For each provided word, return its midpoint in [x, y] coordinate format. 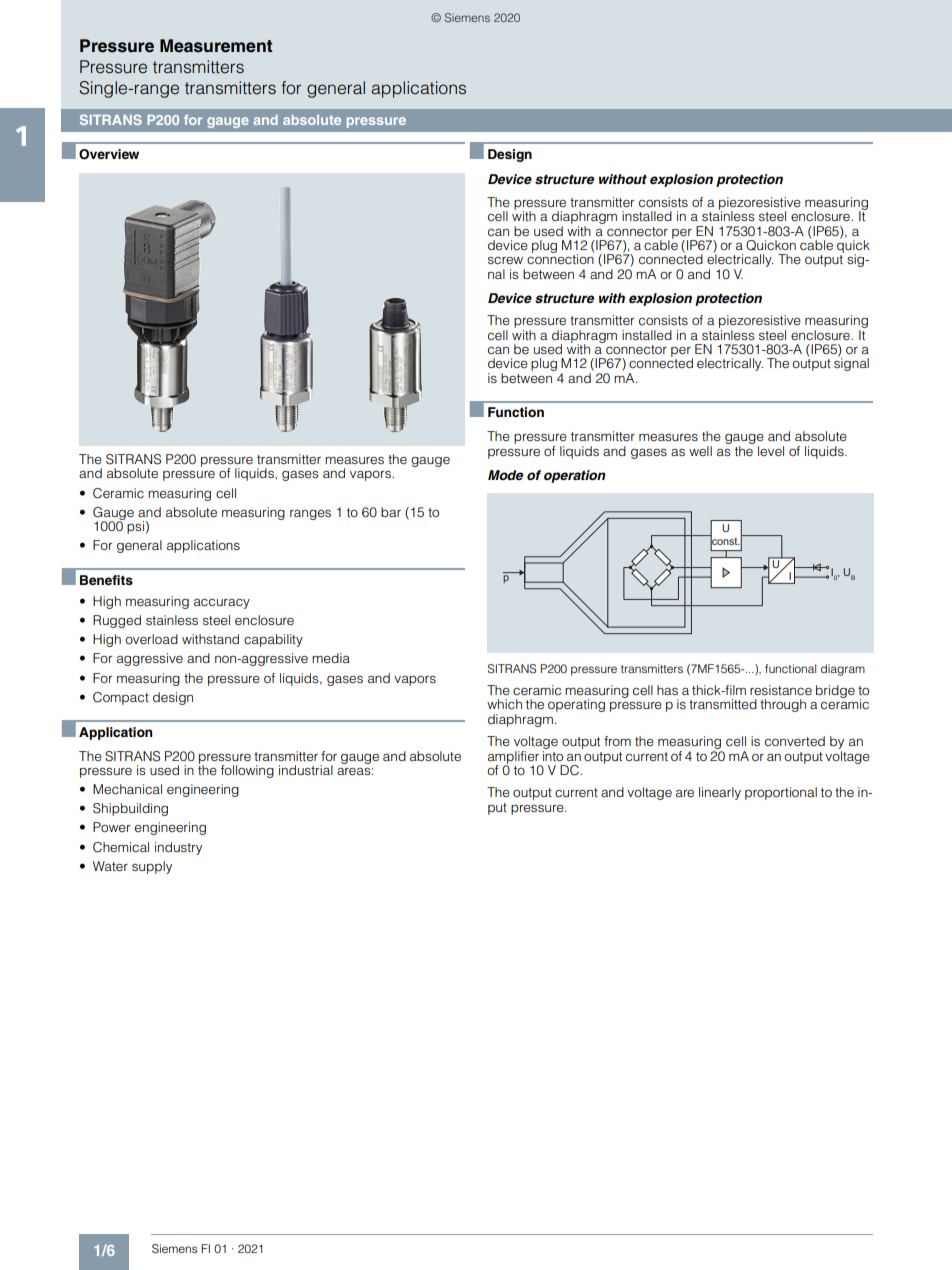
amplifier [514, 758]
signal [851, 363]
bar [391, 512]
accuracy [222, 604]
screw [505, 260]
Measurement [216, 46]
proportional [781, 793]
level [771, 451]
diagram [843, 670]
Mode [505, 475]
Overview [109, 154]
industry [178, 848]
